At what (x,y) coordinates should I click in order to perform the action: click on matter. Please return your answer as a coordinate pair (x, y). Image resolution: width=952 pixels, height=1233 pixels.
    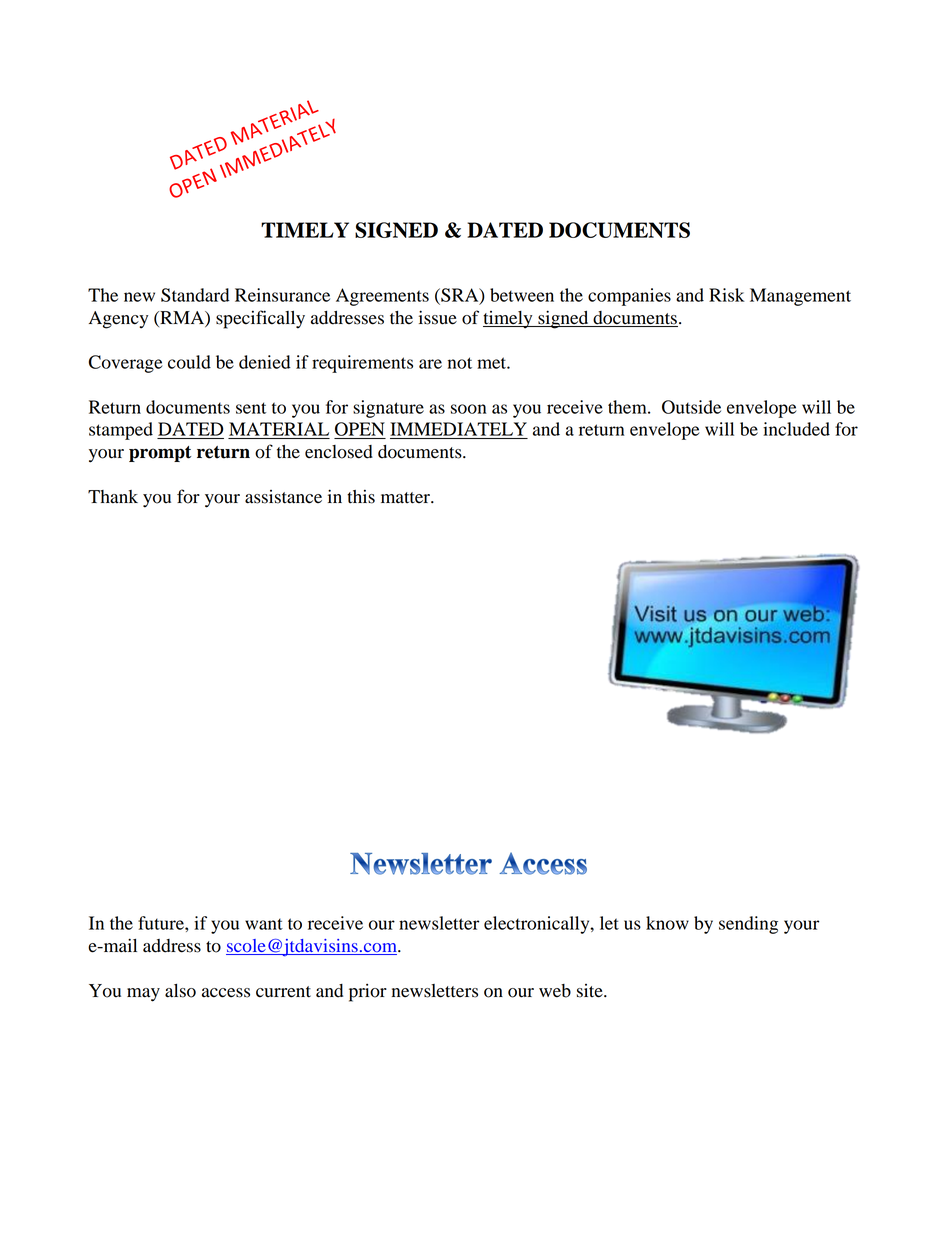
    Looking at the image, I should click on (406, 498).
